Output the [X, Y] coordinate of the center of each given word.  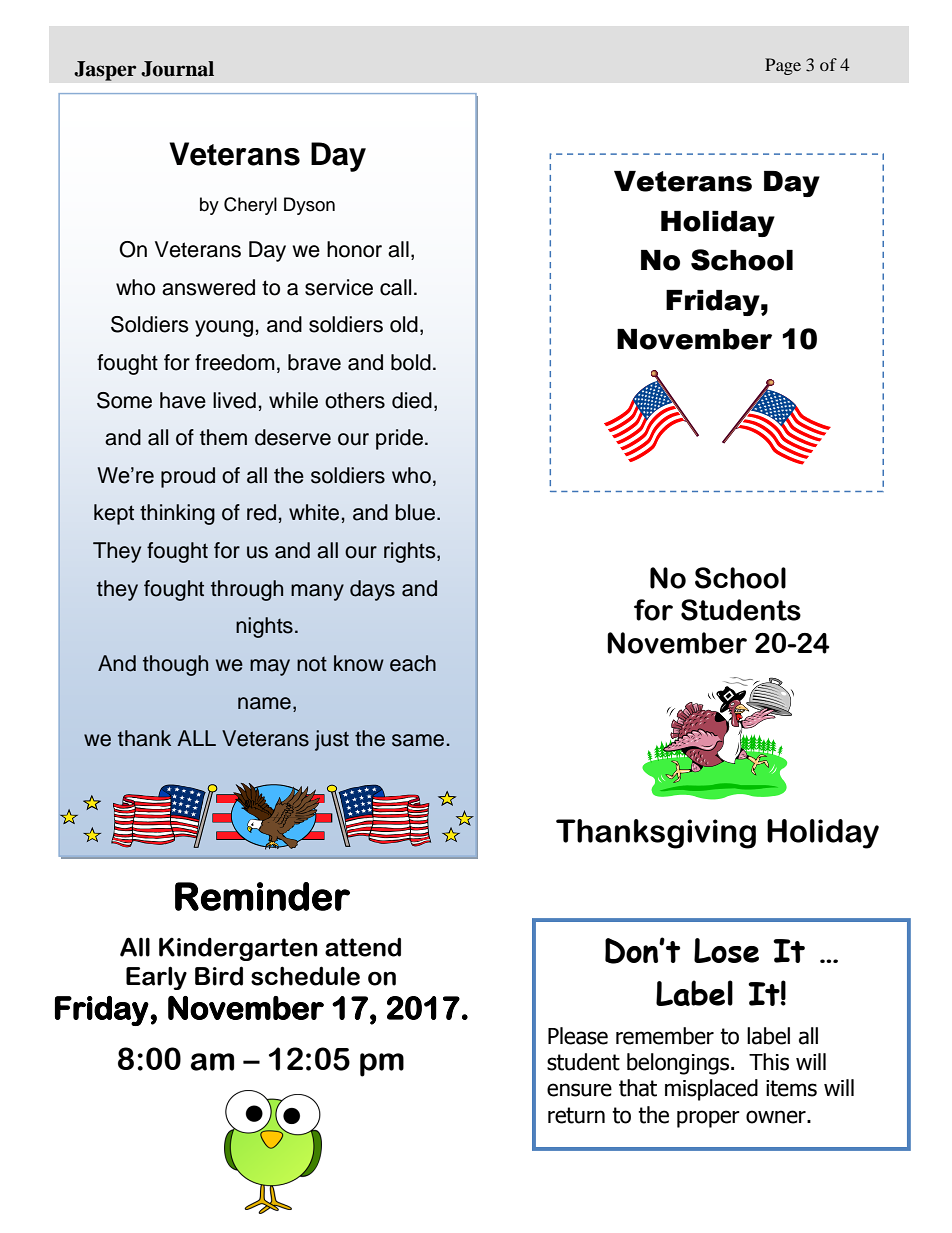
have [183, 400]
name [264, 703]
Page [783, 66]
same [418, 740]
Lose [726, 950]
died [412, 400]
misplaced [711, 1090]
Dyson [309, 206]
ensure [579, 1090]
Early [156, 978]
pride [399, 439]
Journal [177, 69]
